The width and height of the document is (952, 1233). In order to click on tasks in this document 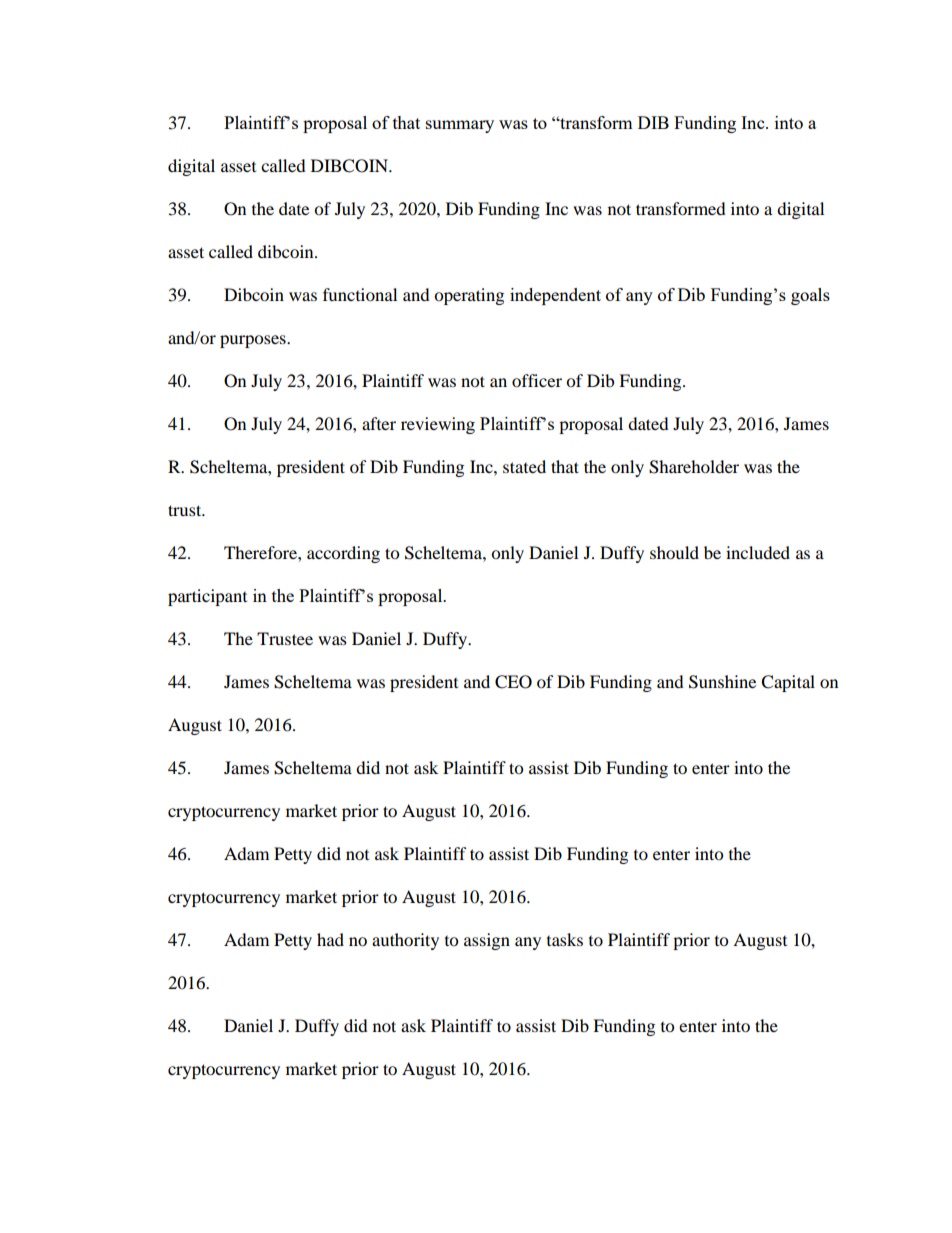, I will do `click(565, 939)`.
